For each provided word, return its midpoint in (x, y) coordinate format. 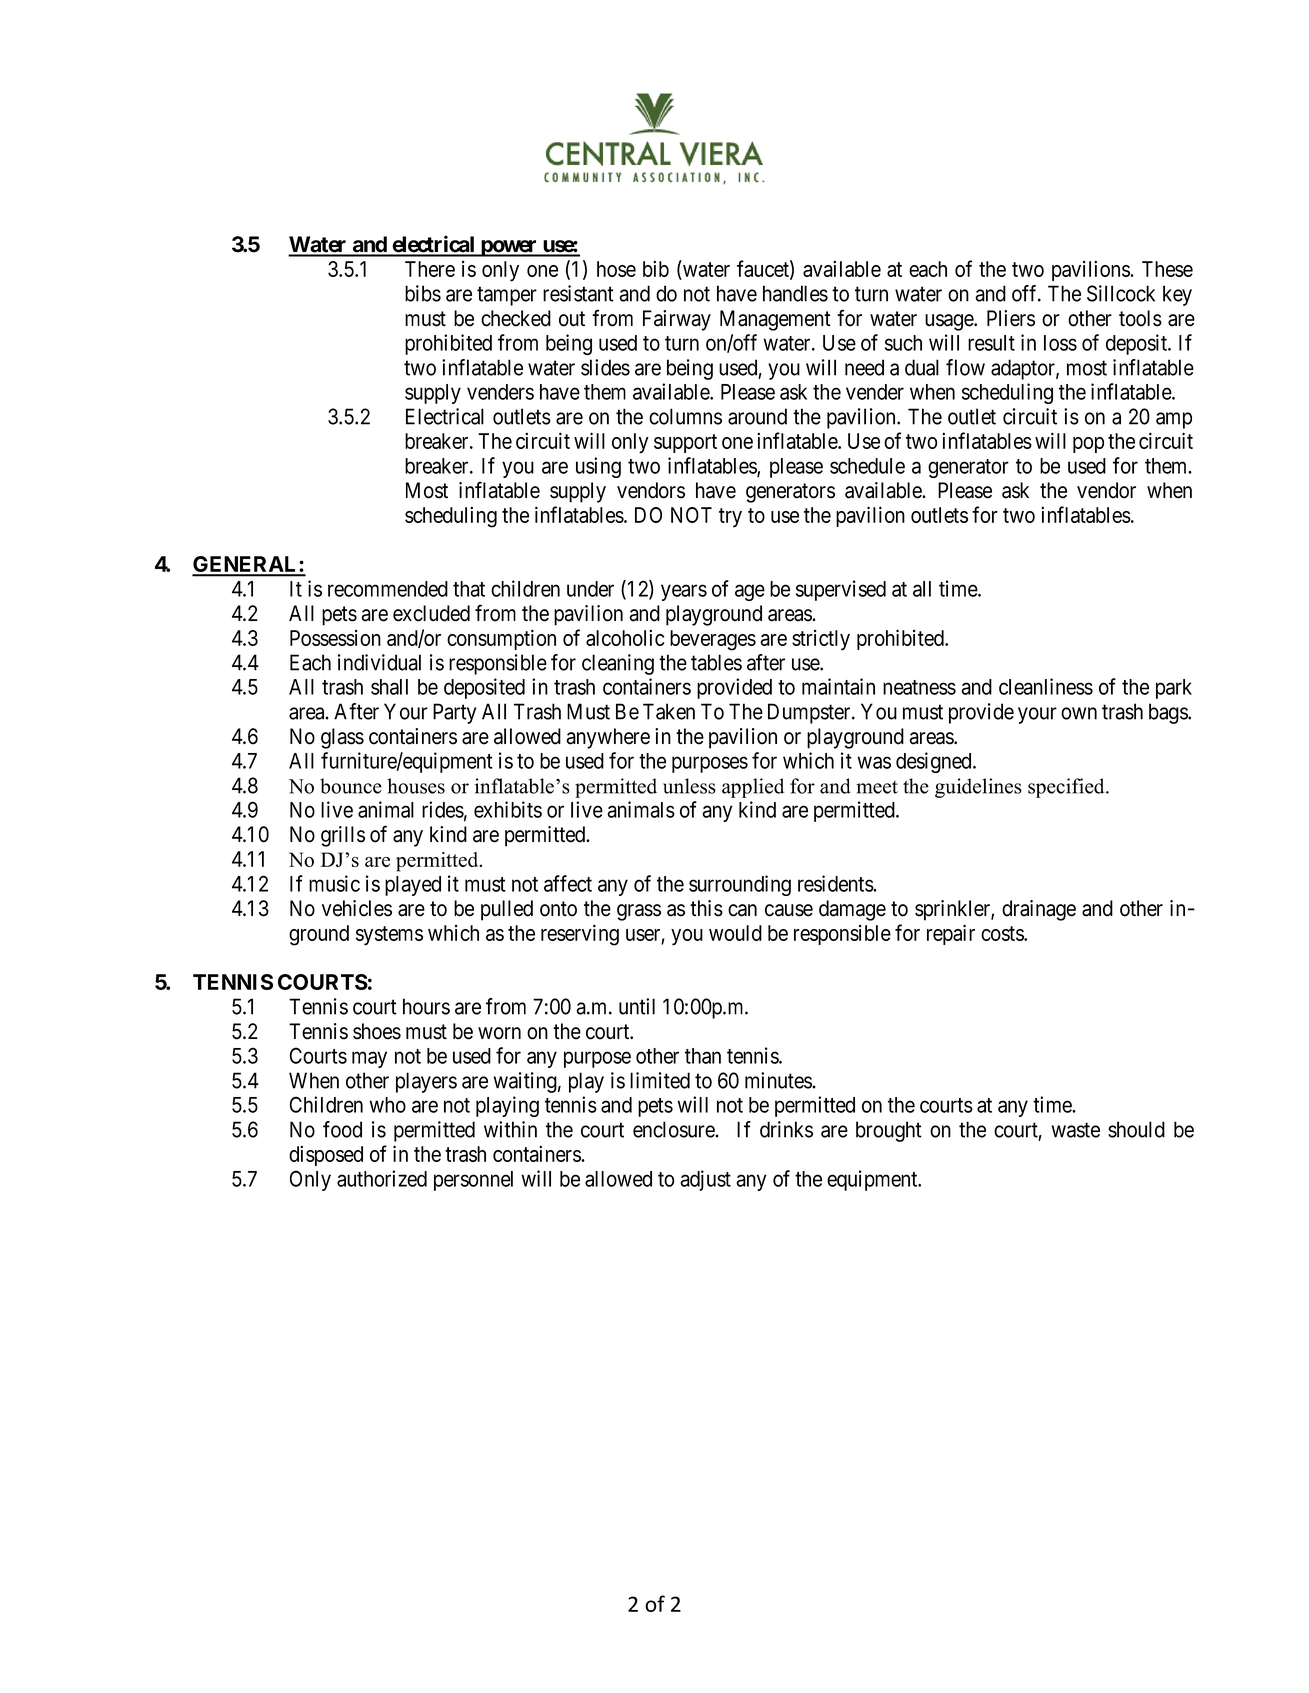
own (1079, 713)
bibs (423, 293)
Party (455, 713)
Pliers (1011, 318)
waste (1076, 1130)
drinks (786, 1129)
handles (795, 293)
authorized (382, 1178)
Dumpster (810, 713)
